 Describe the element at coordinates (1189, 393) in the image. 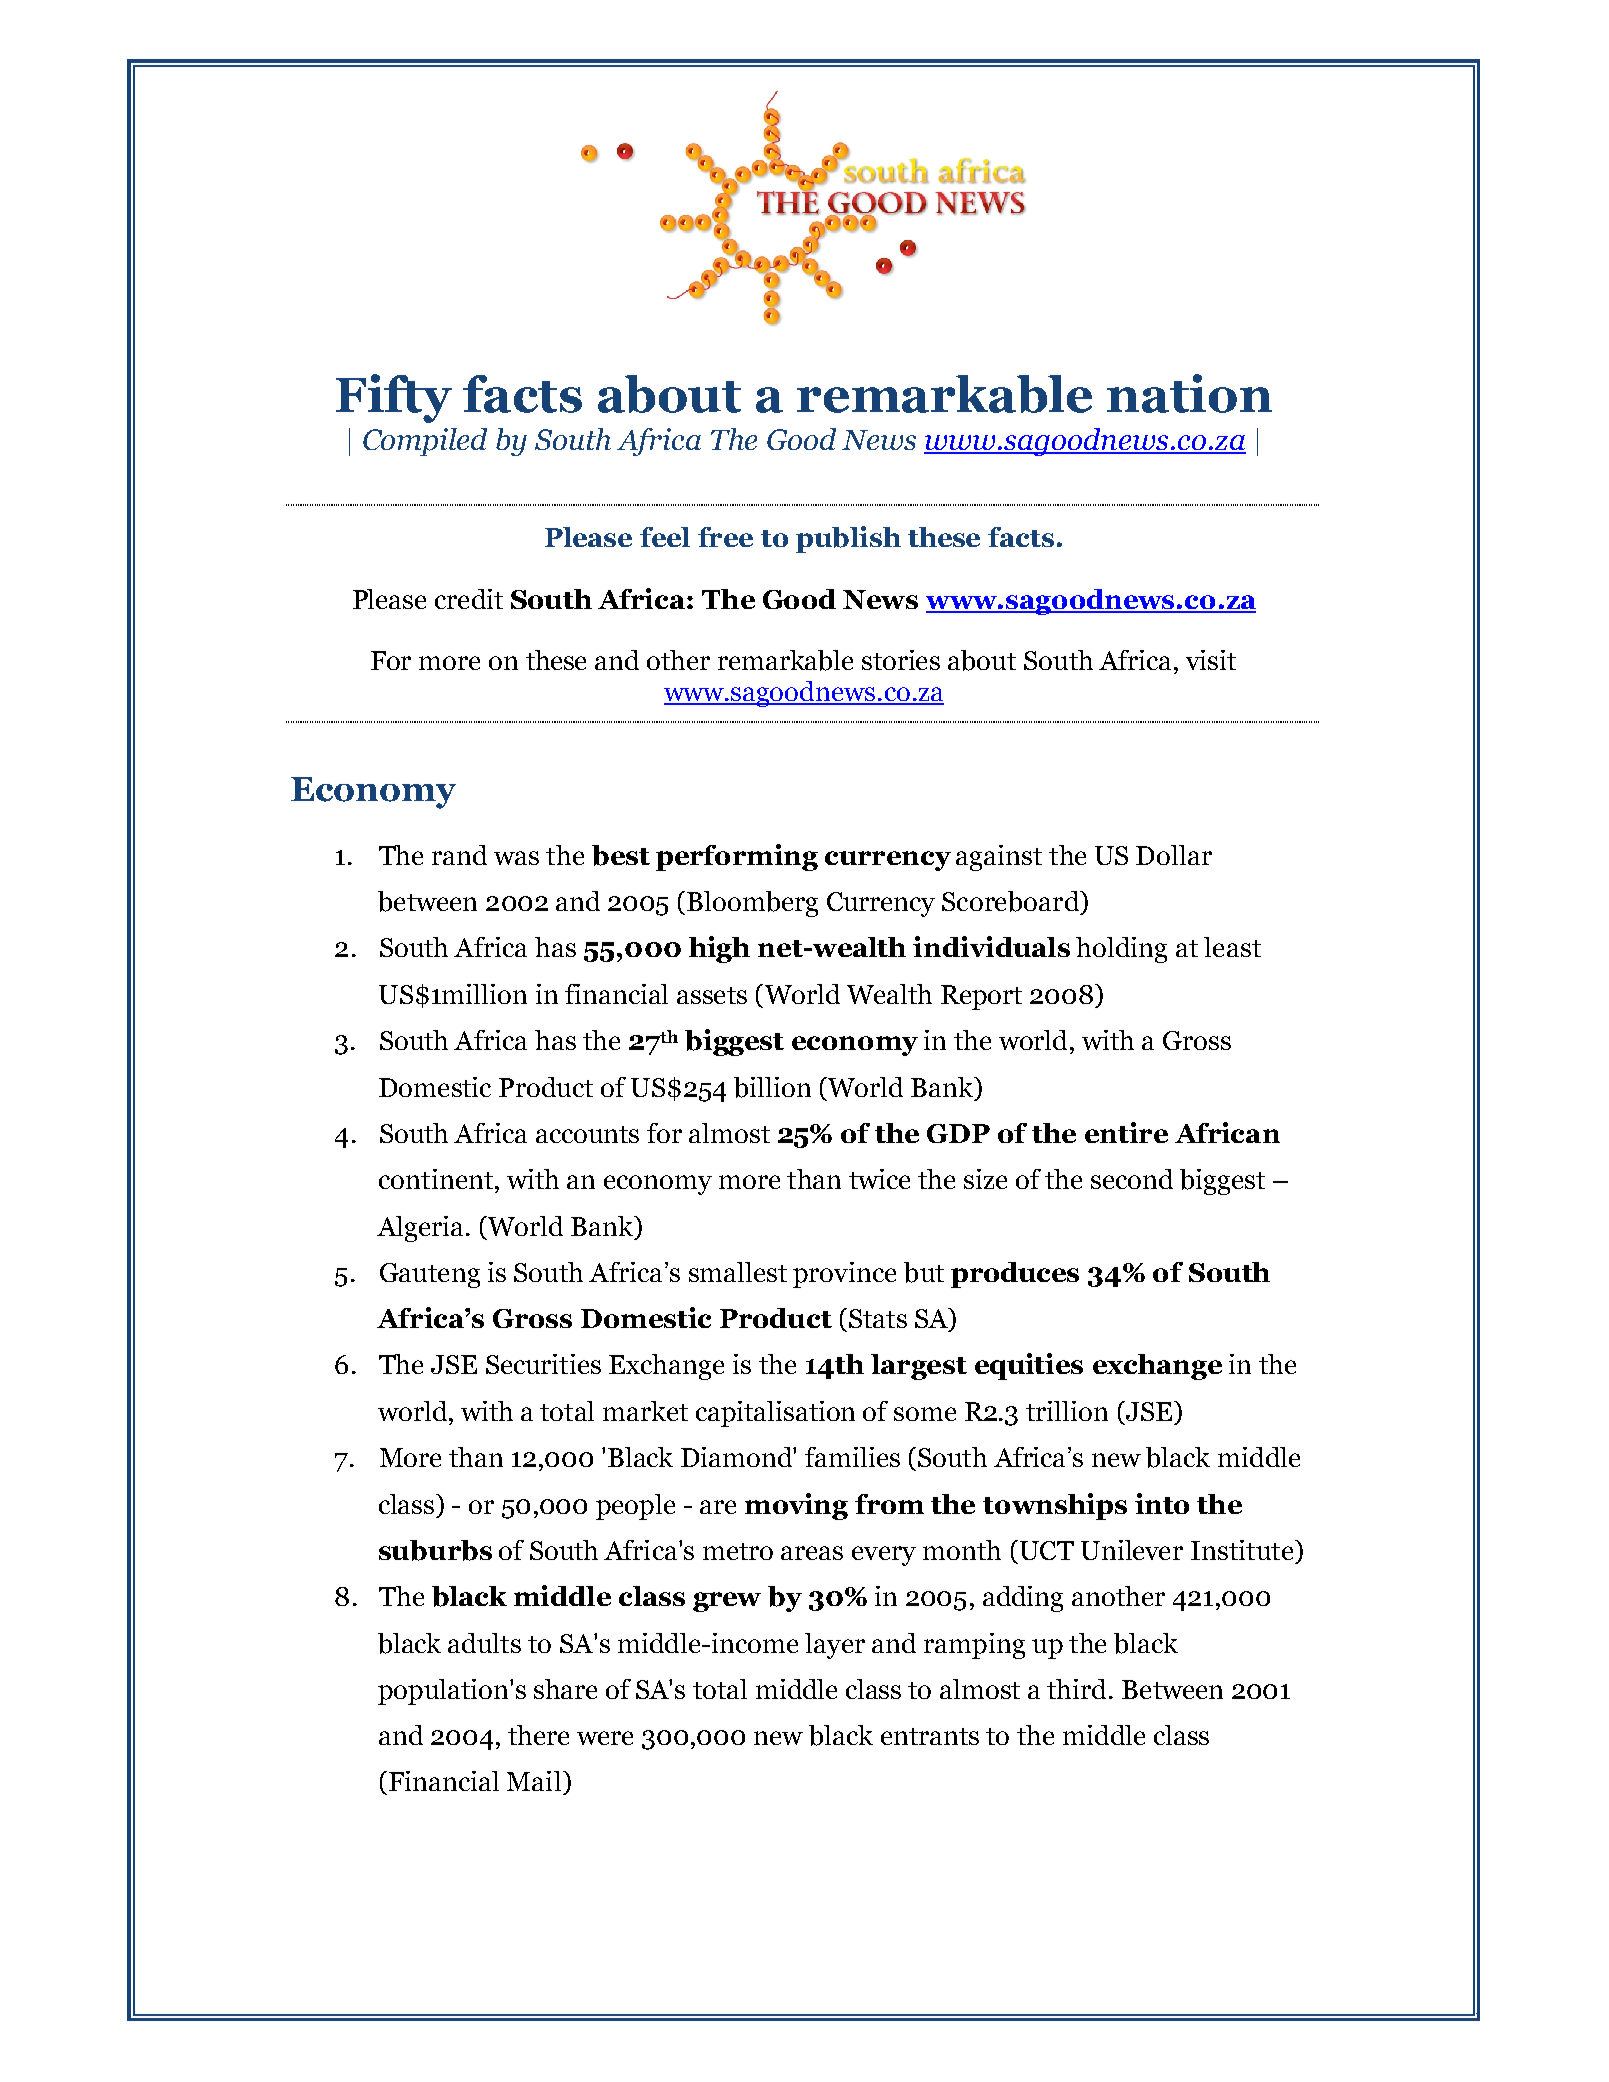

I see `nation` at that location.
